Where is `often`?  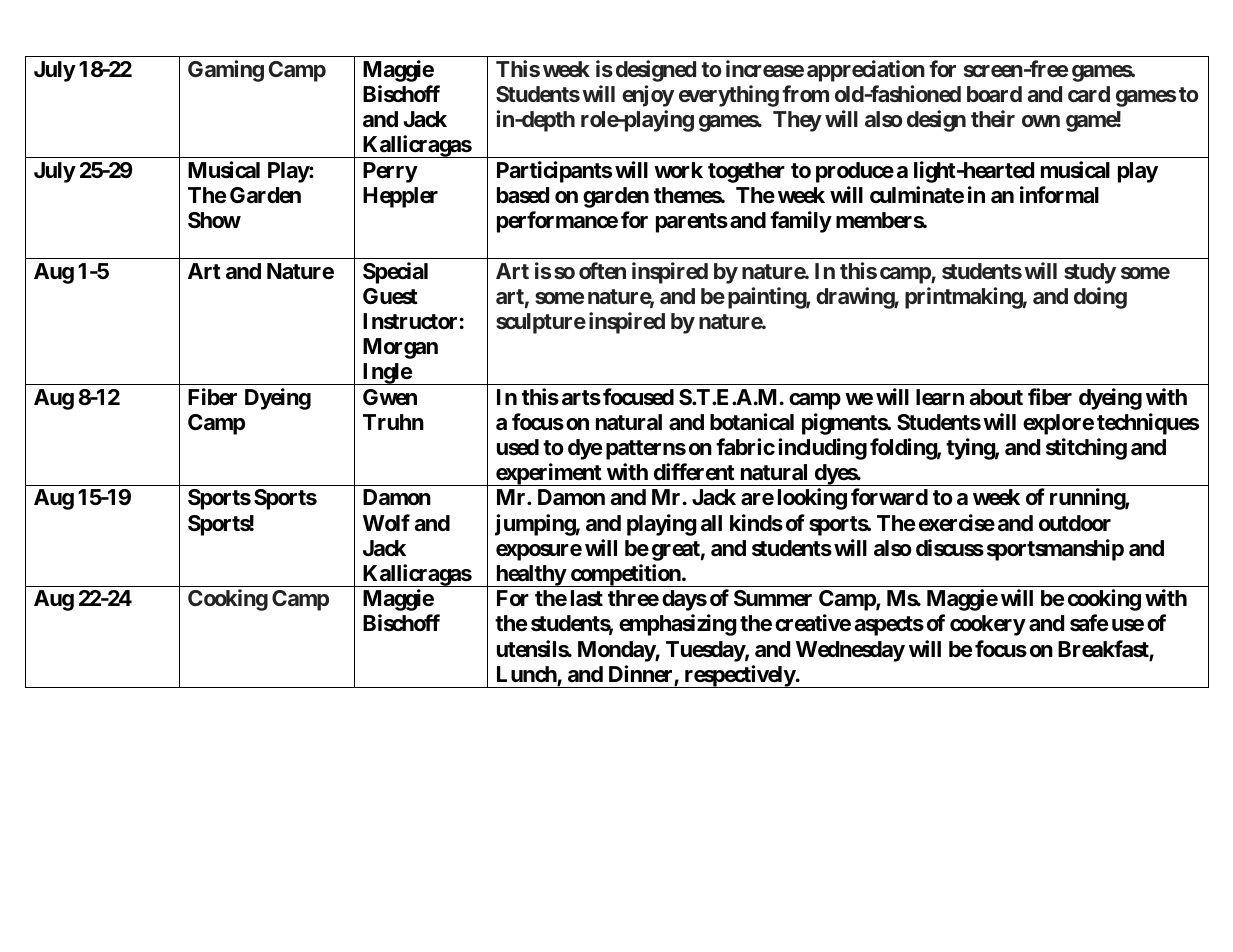 often is located at coordinates (602, 270).
